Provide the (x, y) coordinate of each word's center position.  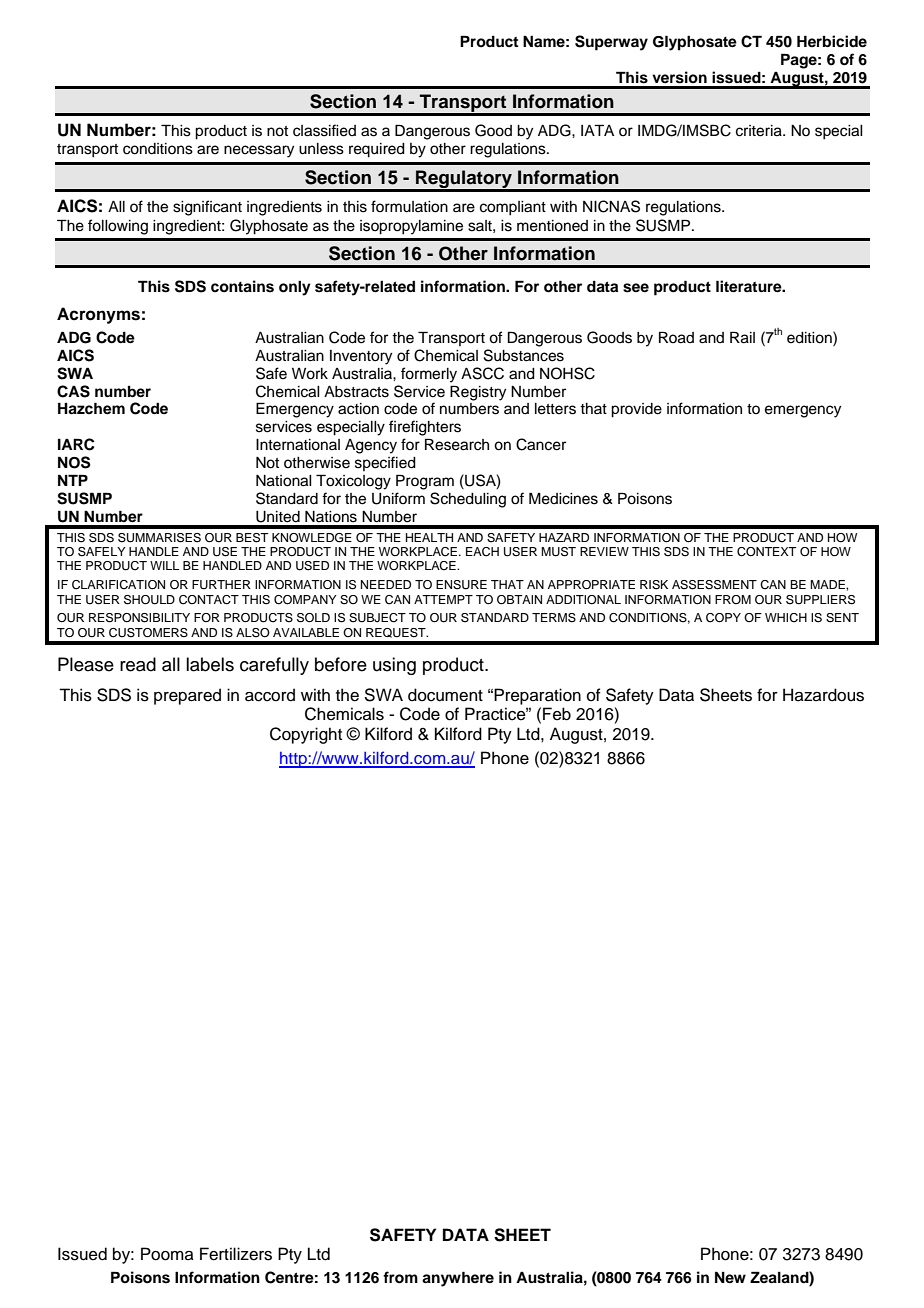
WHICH (786, 618)
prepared (187, 696)
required (377, 150)
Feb (557, 714)
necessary (259, 151)
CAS (73, 391)
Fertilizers (236, 1254)
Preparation (536, 696)
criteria (760, 131)
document (445, 695)
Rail (742, 337)
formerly (429, 375)
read (138, 664)
